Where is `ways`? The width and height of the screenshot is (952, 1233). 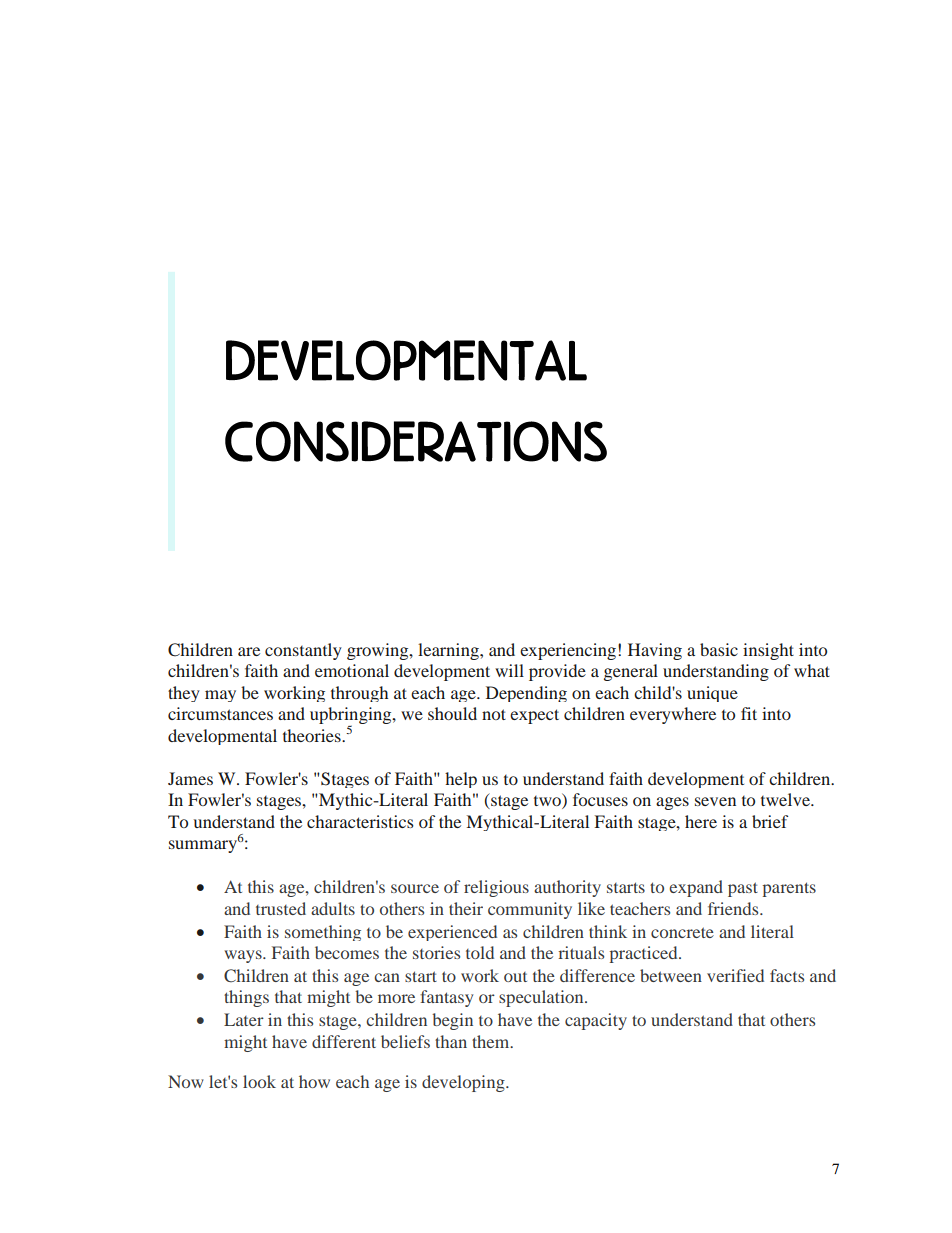 ways is located at coordinates (244, 956).
